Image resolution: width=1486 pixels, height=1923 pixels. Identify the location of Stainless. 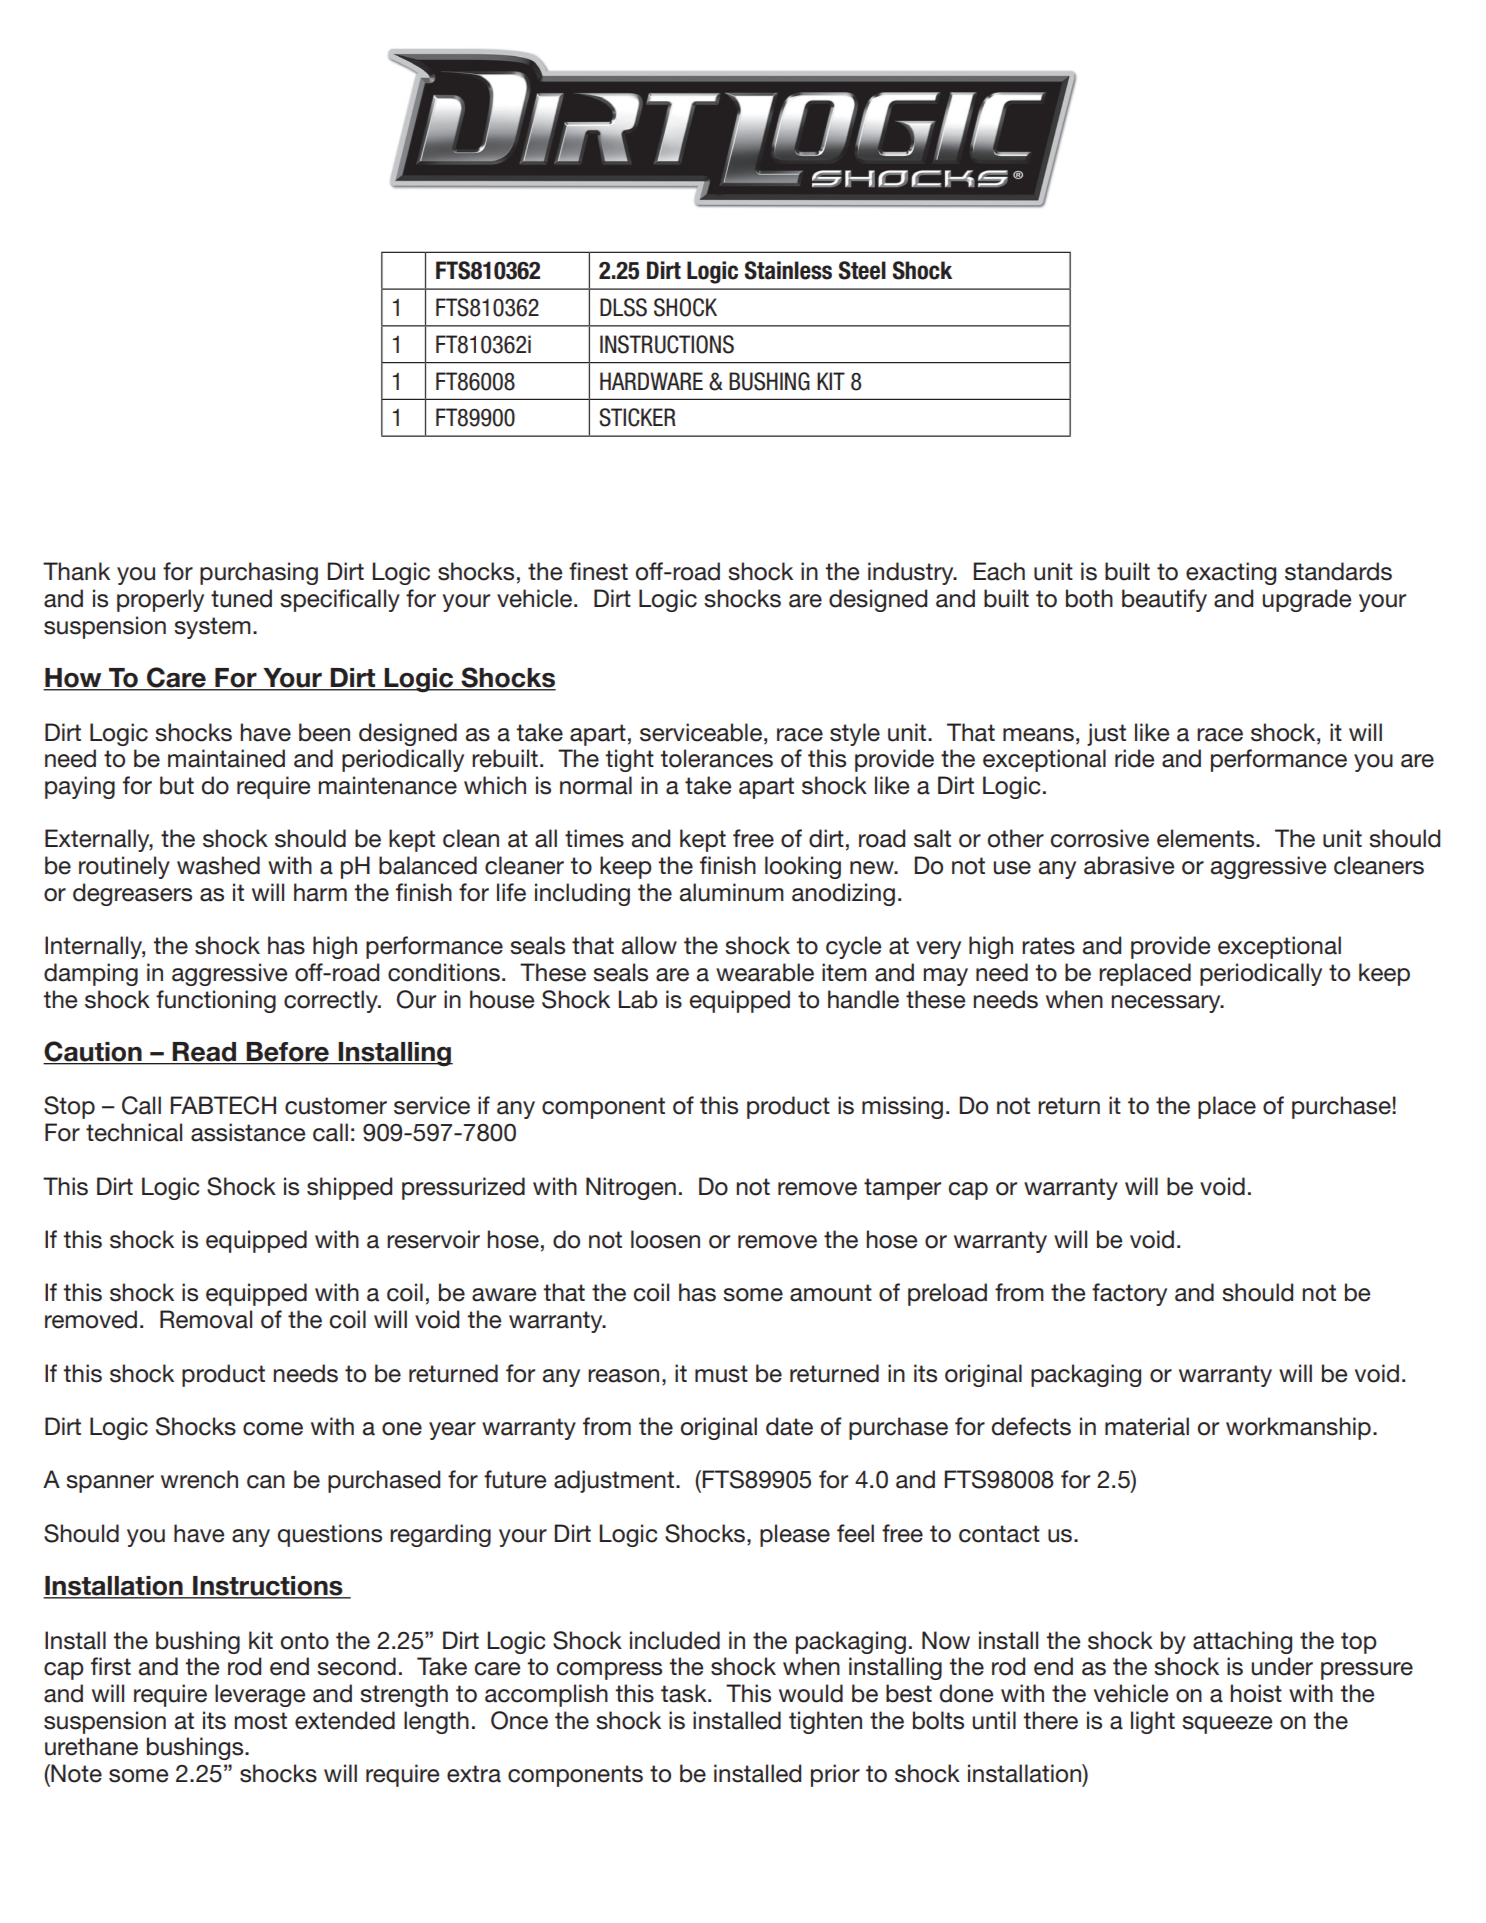
(788, 270).
